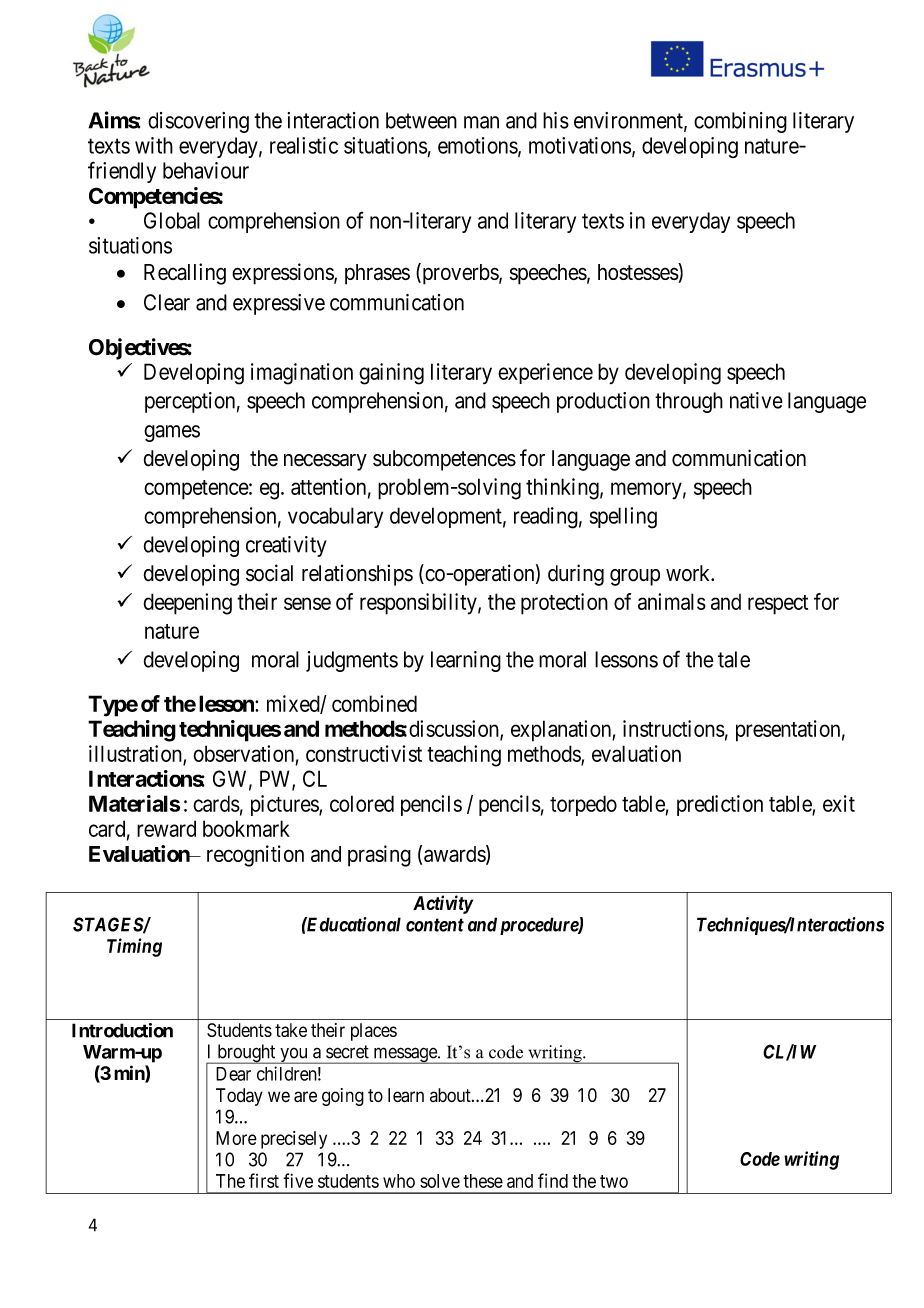  I want to click on these, so click(483, 1181).
